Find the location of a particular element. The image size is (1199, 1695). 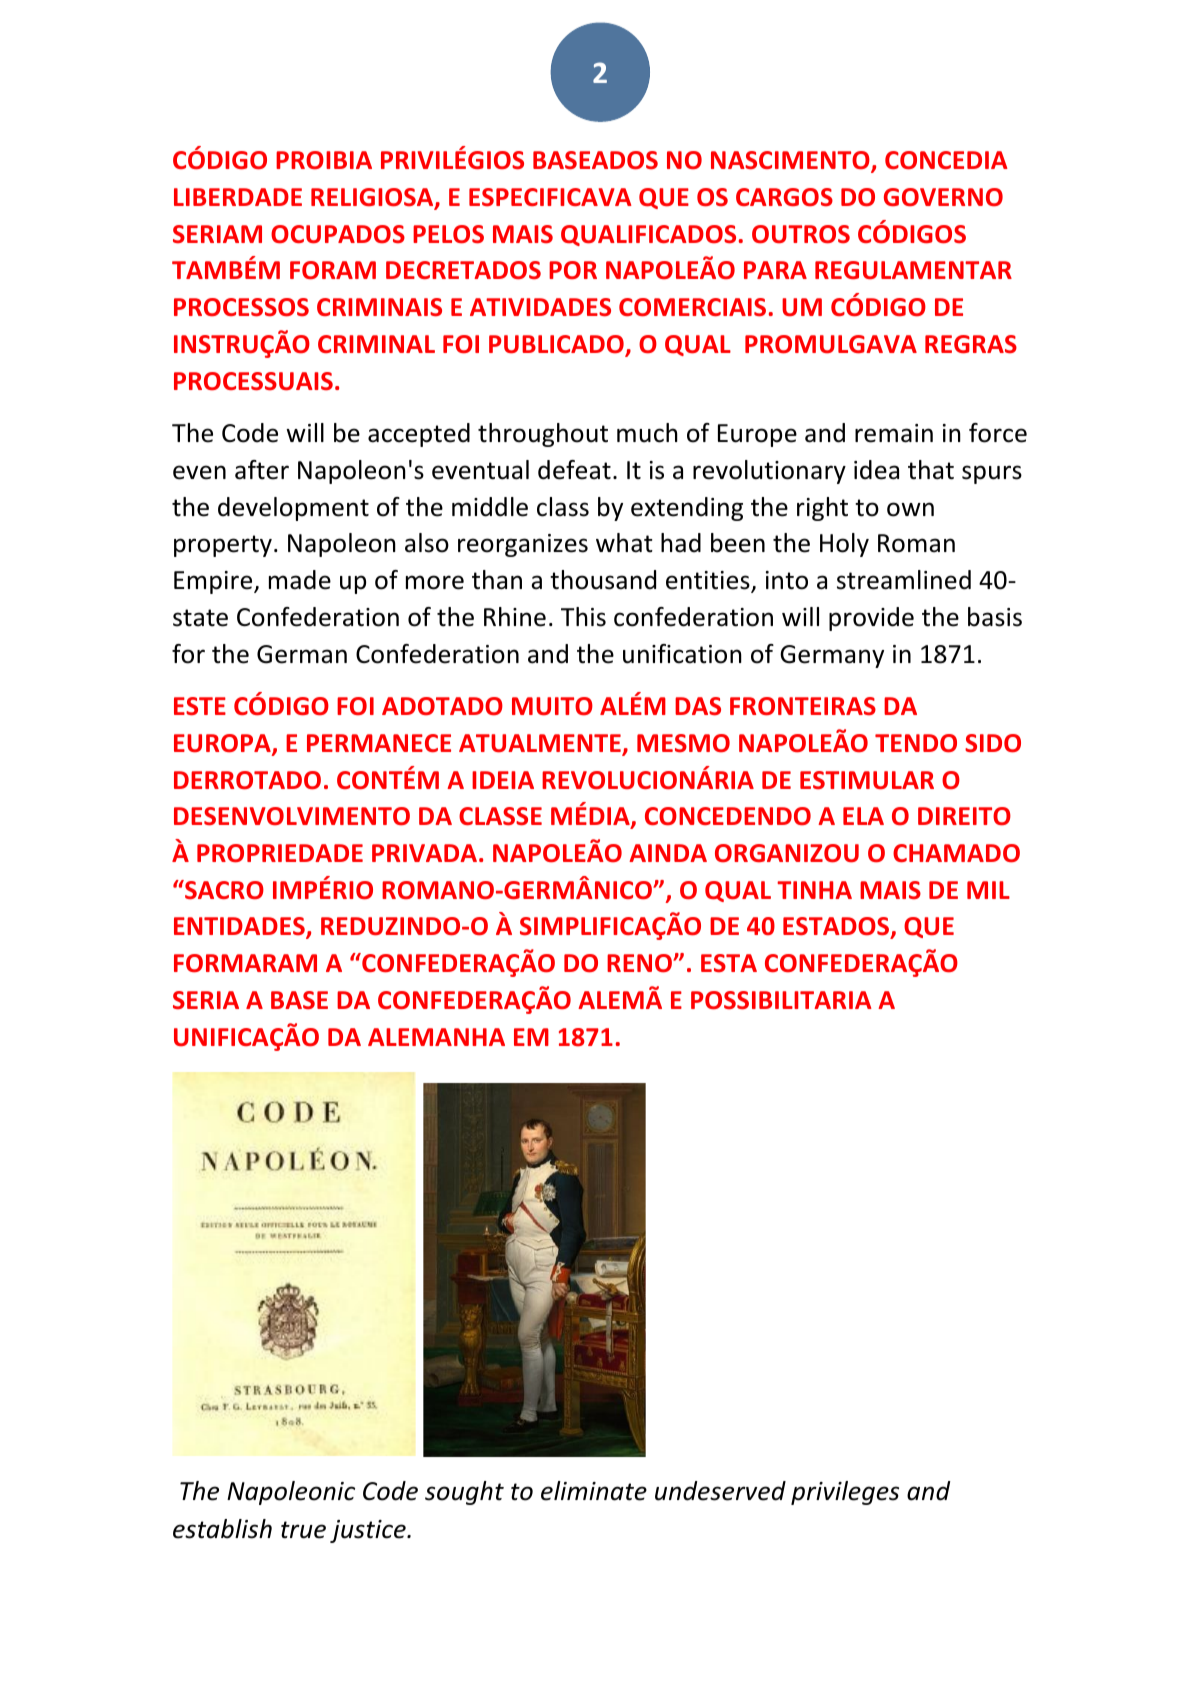

EUROPA is located at coordinates (223, 744).
